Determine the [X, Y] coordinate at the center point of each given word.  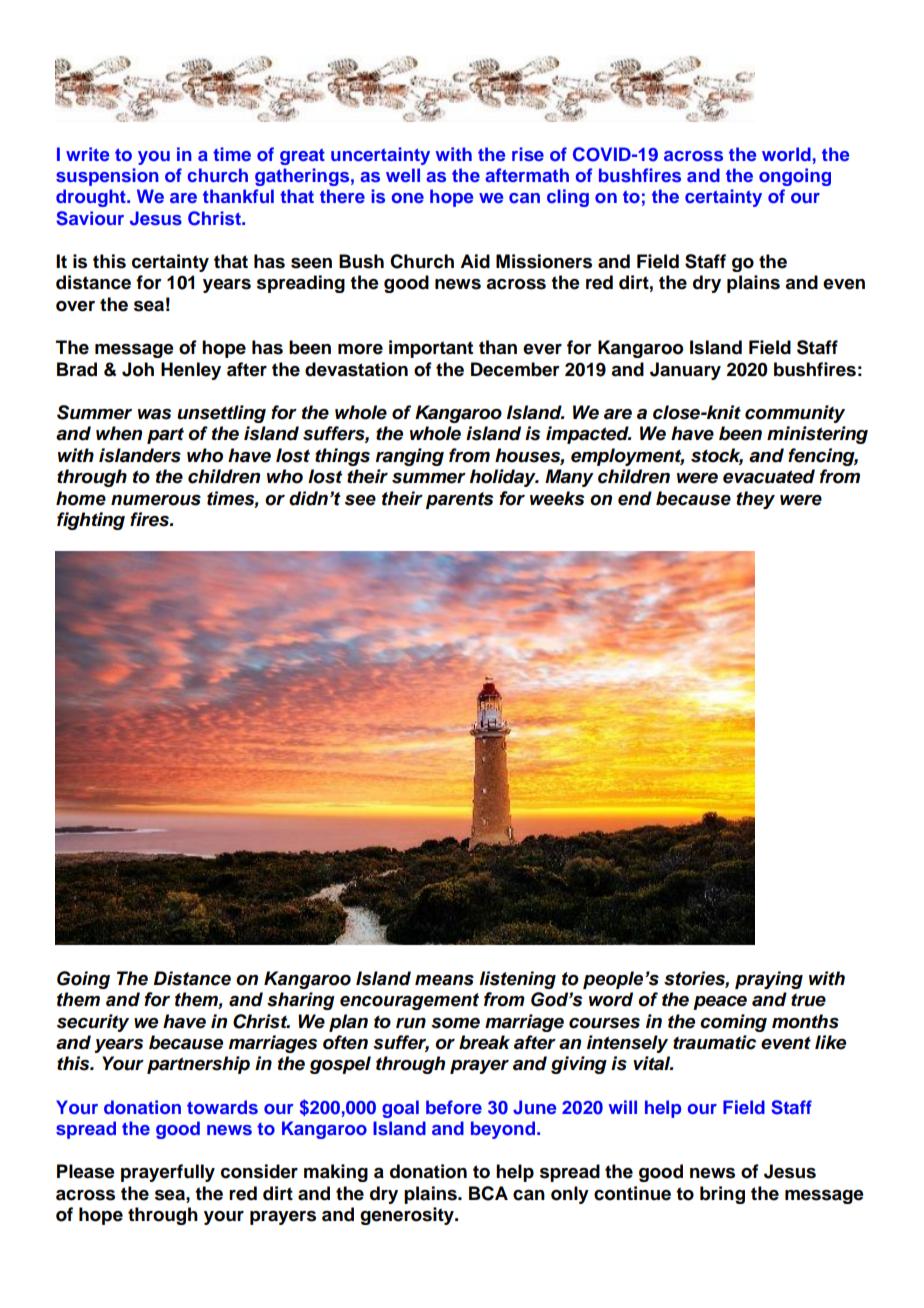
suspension [107, 177]
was [154, 414]
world [786, 154]
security [93, 1023]
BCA [488, 1193]
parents [459, 500]
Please [86, 1171]
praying [769, 980]
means [444, 980]
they [755, 500]
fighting [91, 521]
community [795, 414]
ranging [410, 457]
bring [722, 1195]
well [403, 175]
